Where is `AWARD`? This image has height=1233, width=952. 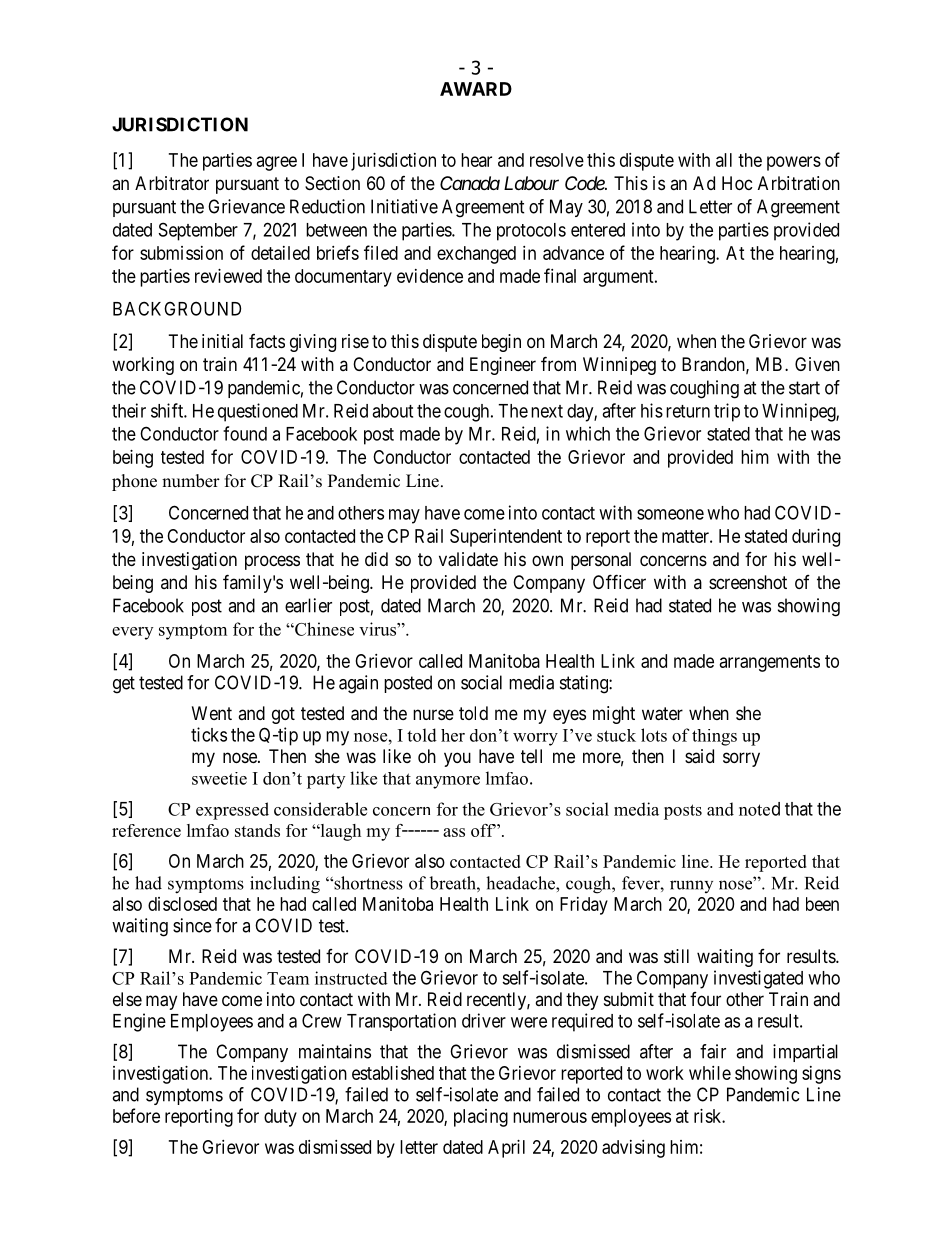
AWARD is located at coordinates (476, 89).
